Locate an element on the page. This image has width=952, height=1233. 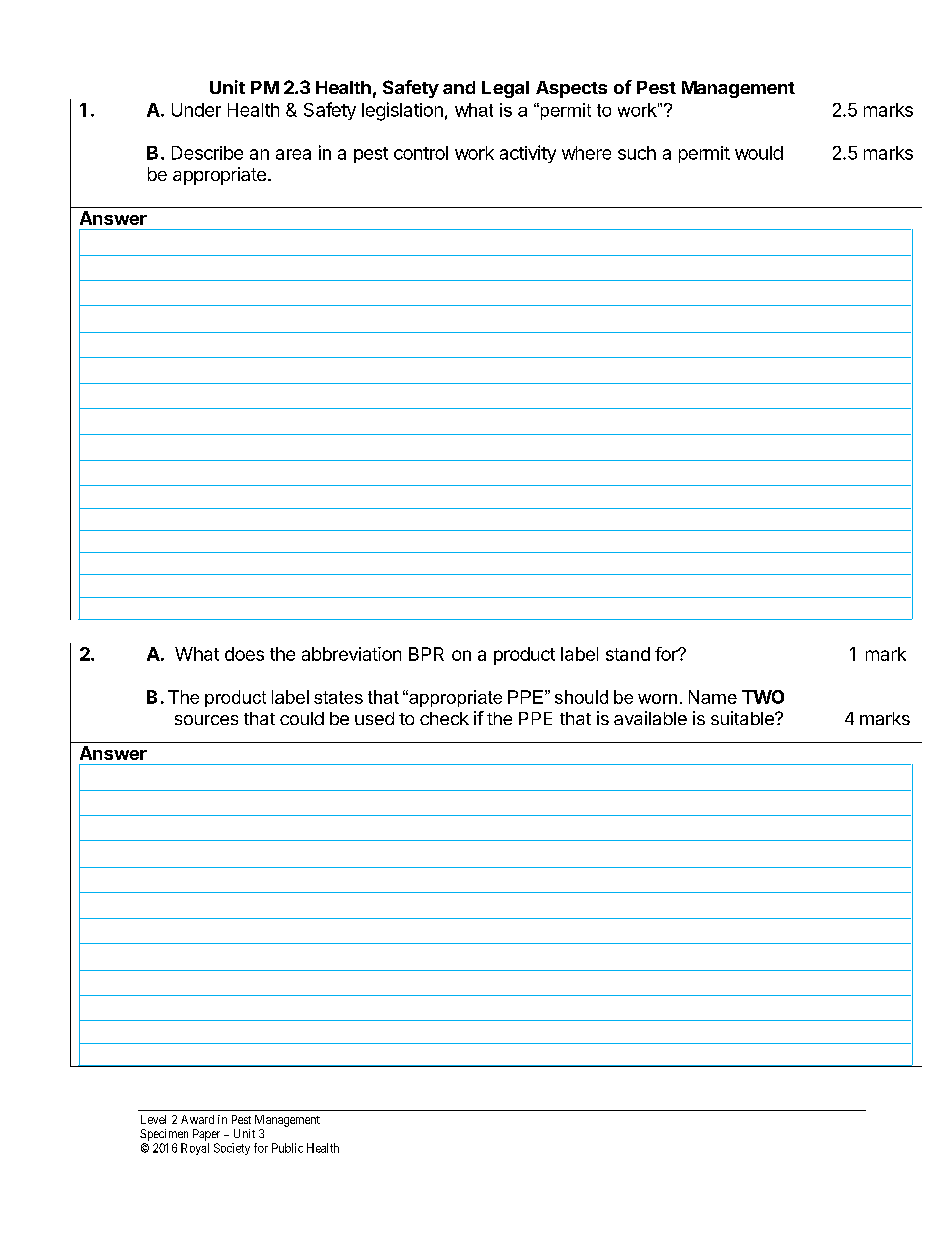
Under is located at coordinates (196, 110).
